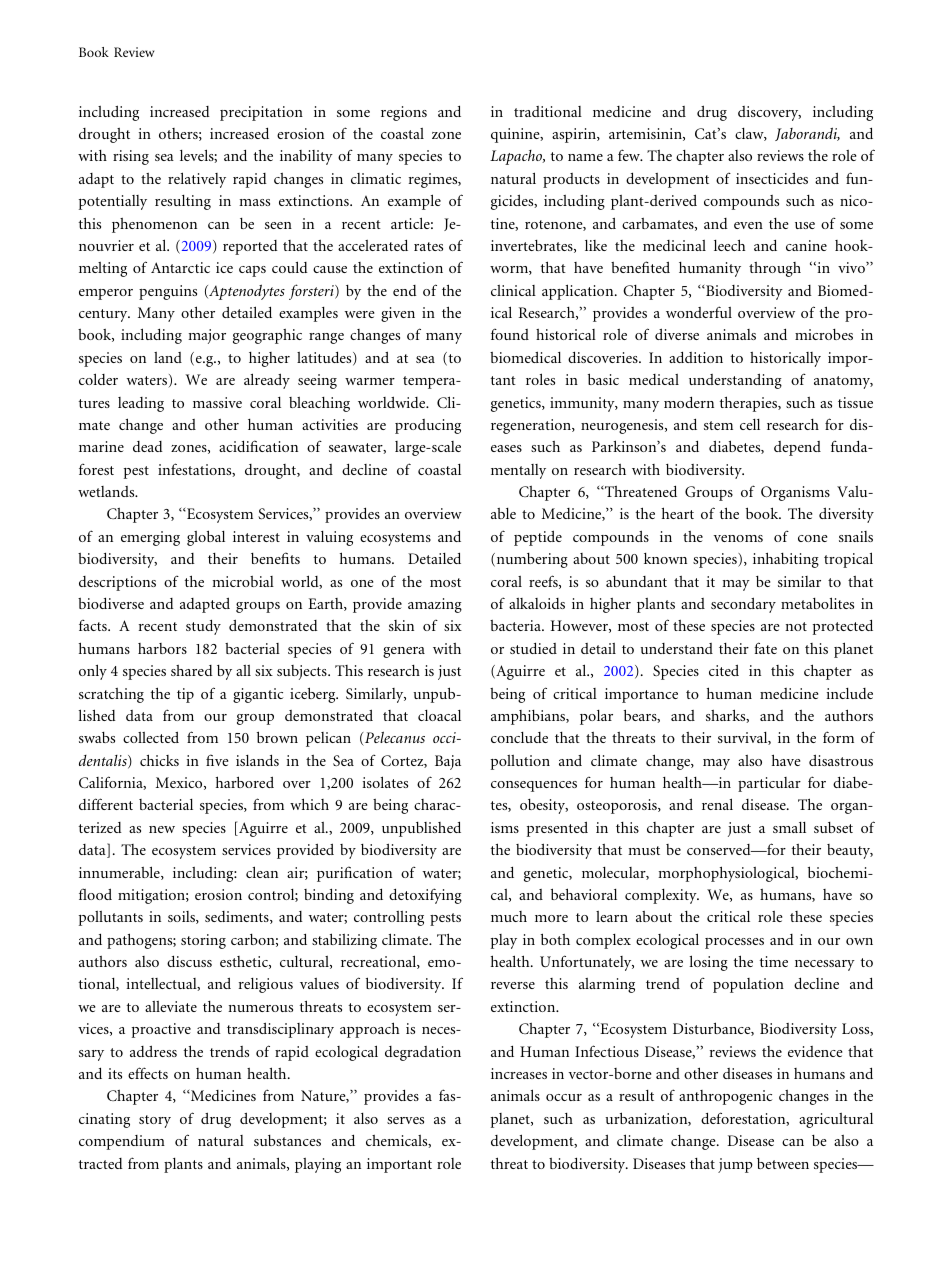 This screenshot has width=952, height=1271. Describe the element at coordinates (122, 1142) in the screenshot. I see `compendium` at that location.
